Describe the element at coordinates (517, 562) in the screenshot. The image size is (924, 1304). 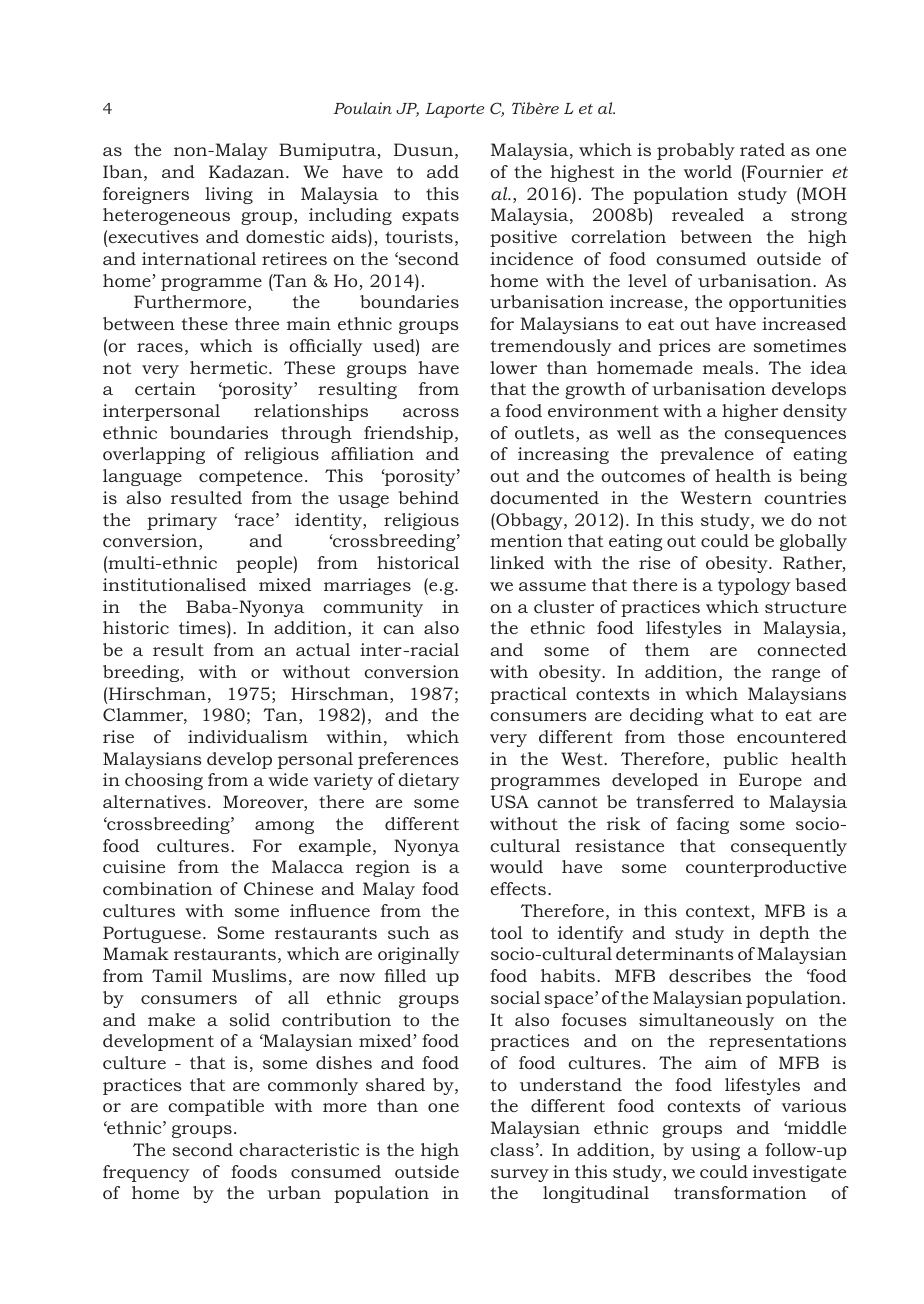
I see `linked` at that location.
